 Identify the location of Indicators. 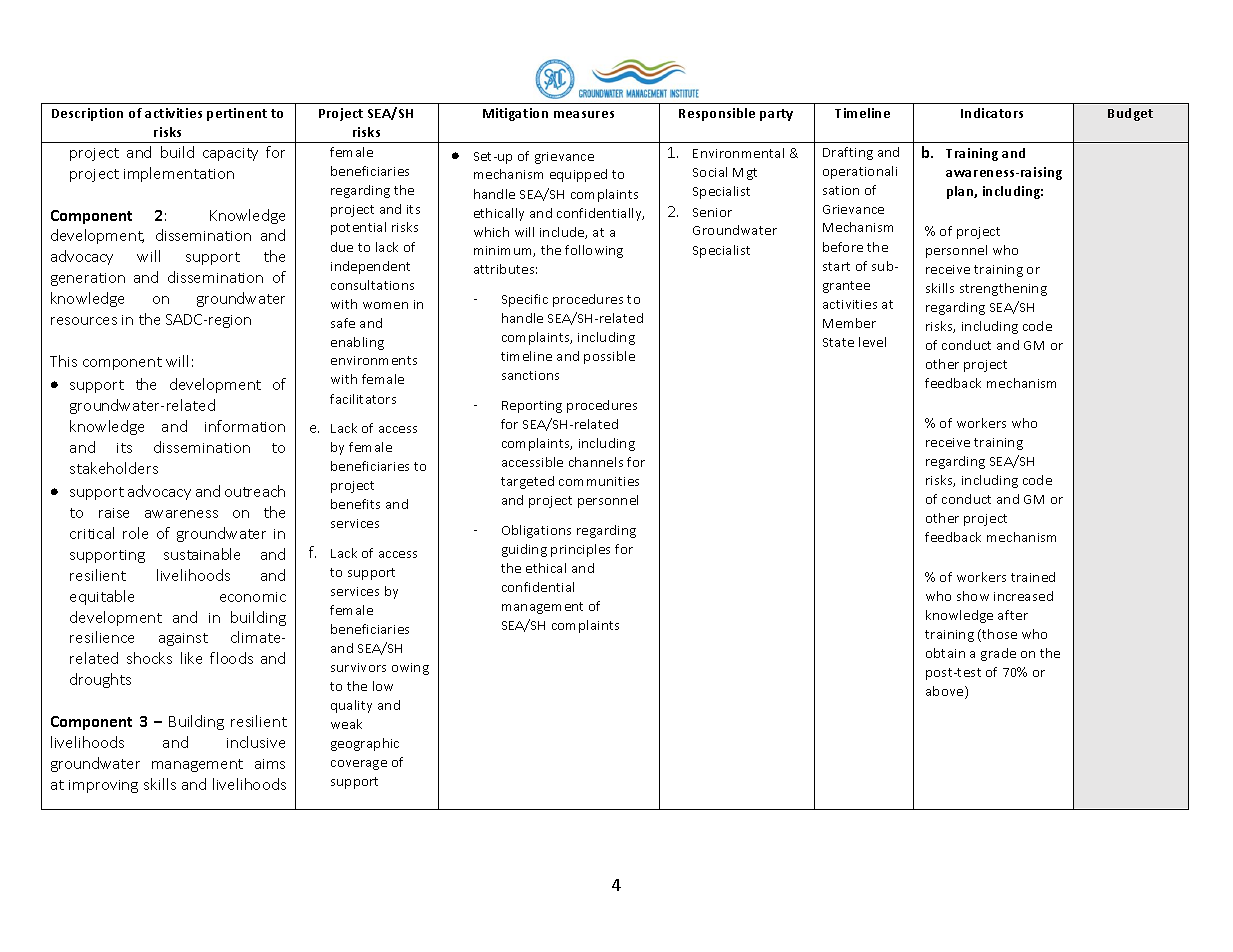
(992, 113).
